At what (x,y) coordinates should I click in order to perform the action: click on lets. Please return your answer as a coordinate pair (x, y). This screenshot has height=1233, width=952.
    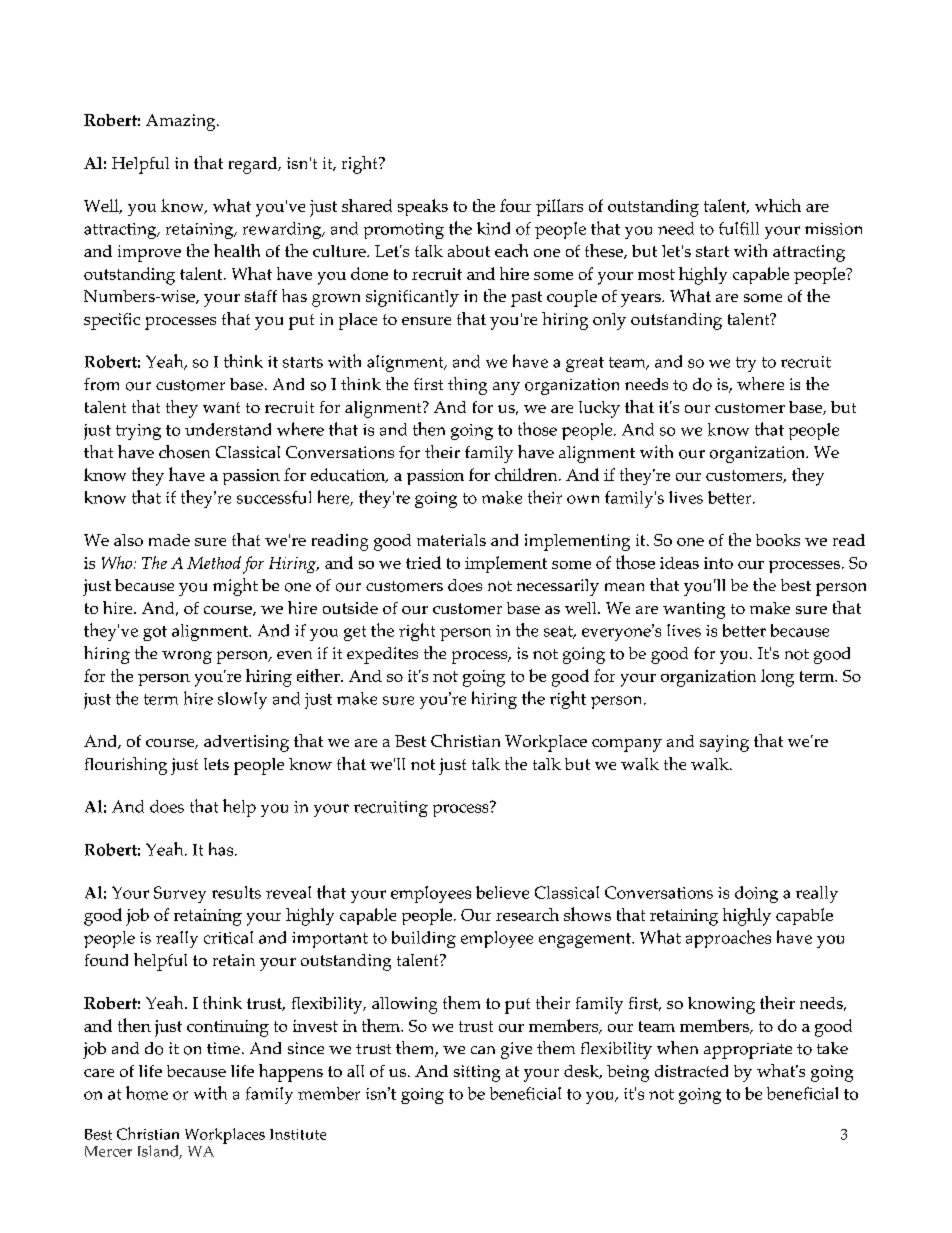
    Looking at the image, I should click on (216, 764).
